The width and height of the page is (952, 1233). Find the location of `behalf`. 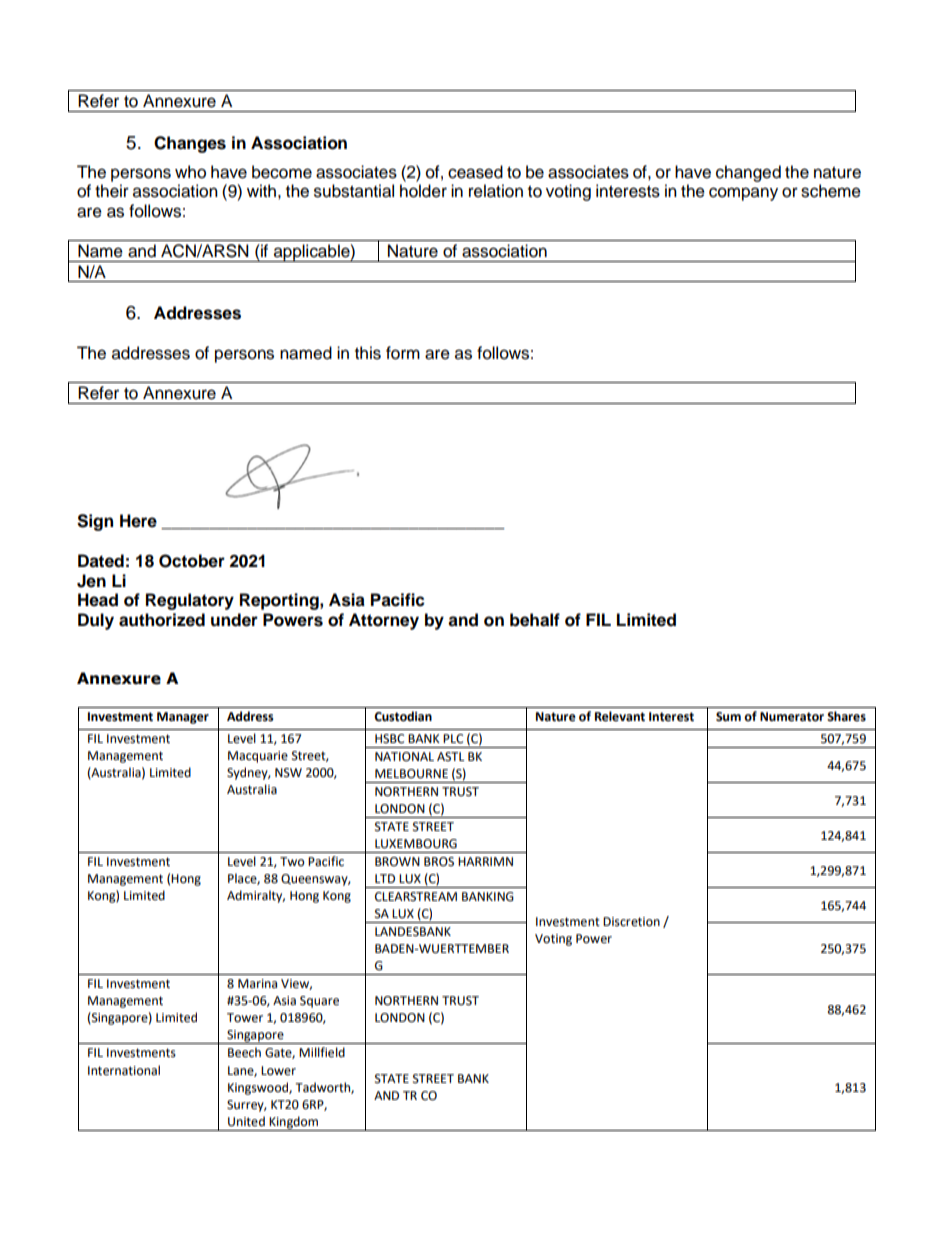

behalf is located at coordinates (535, 620).
